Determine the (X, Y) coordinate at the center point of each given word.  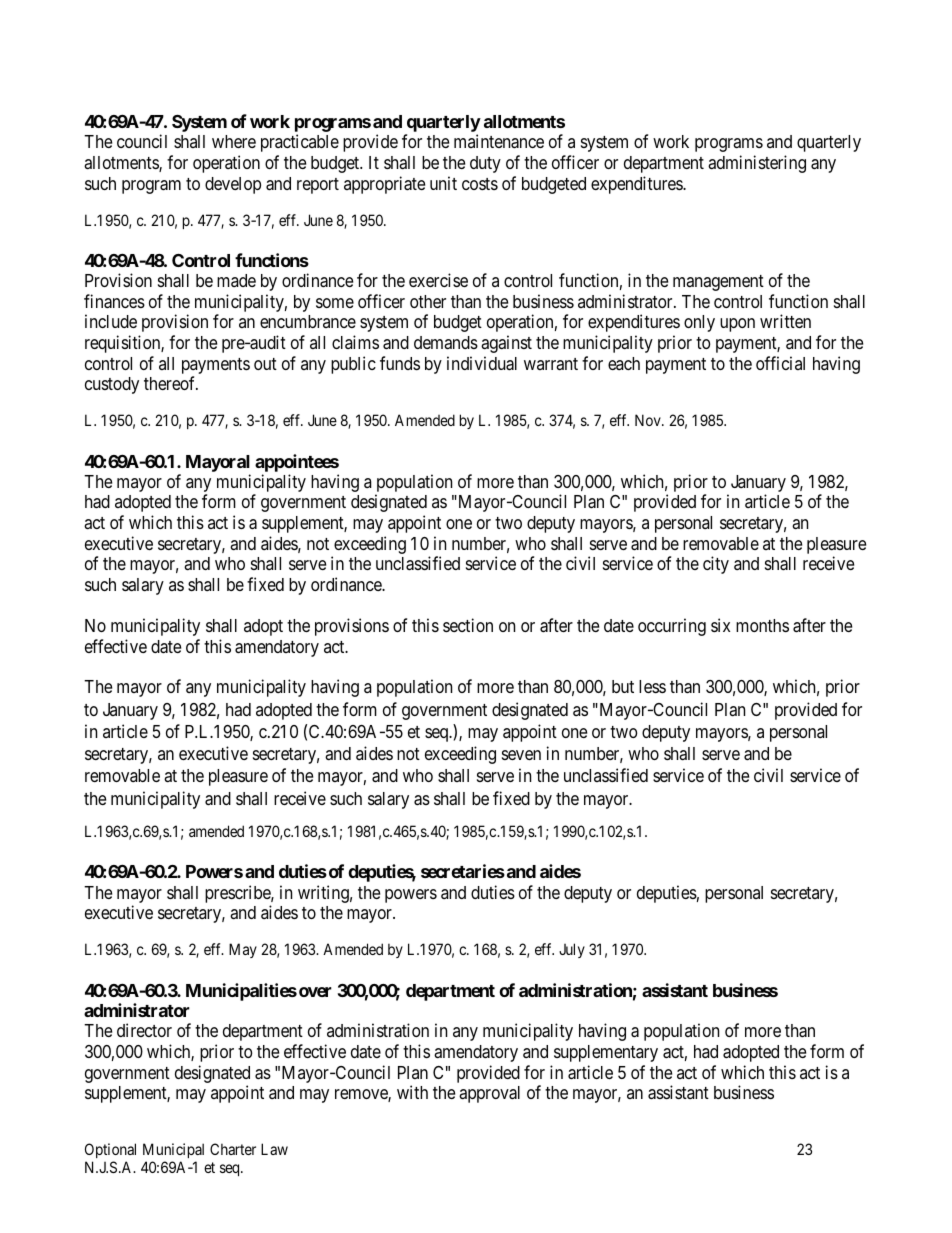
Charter (233, 1149)
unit (443, 183)
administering (757, 164)
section (468, 625)
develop (233, 185)
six (720, 625)
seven (521, 755)
